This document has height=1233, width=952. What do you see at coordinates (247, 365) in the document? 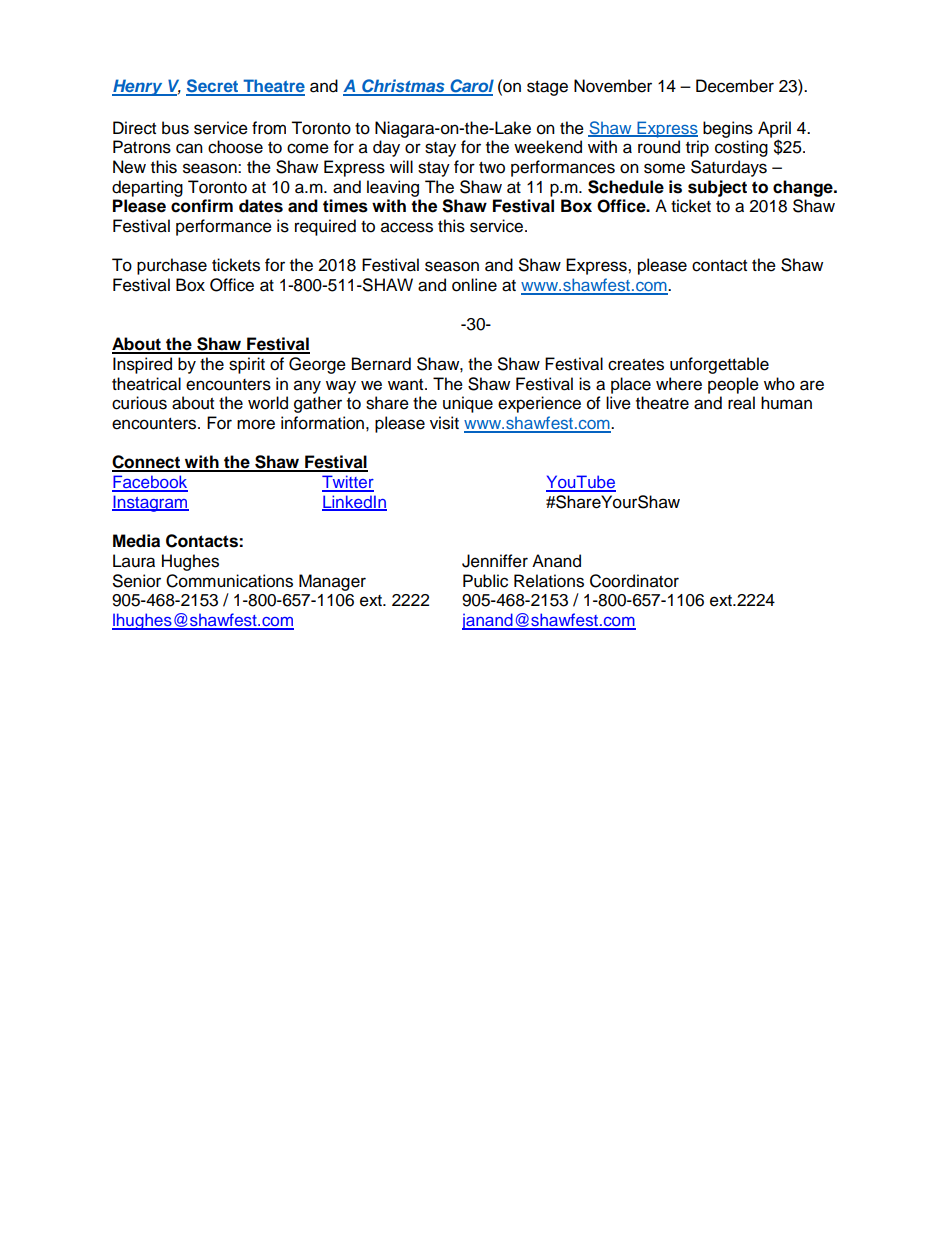
I see `spirit` at bounding box center [247, 365].
